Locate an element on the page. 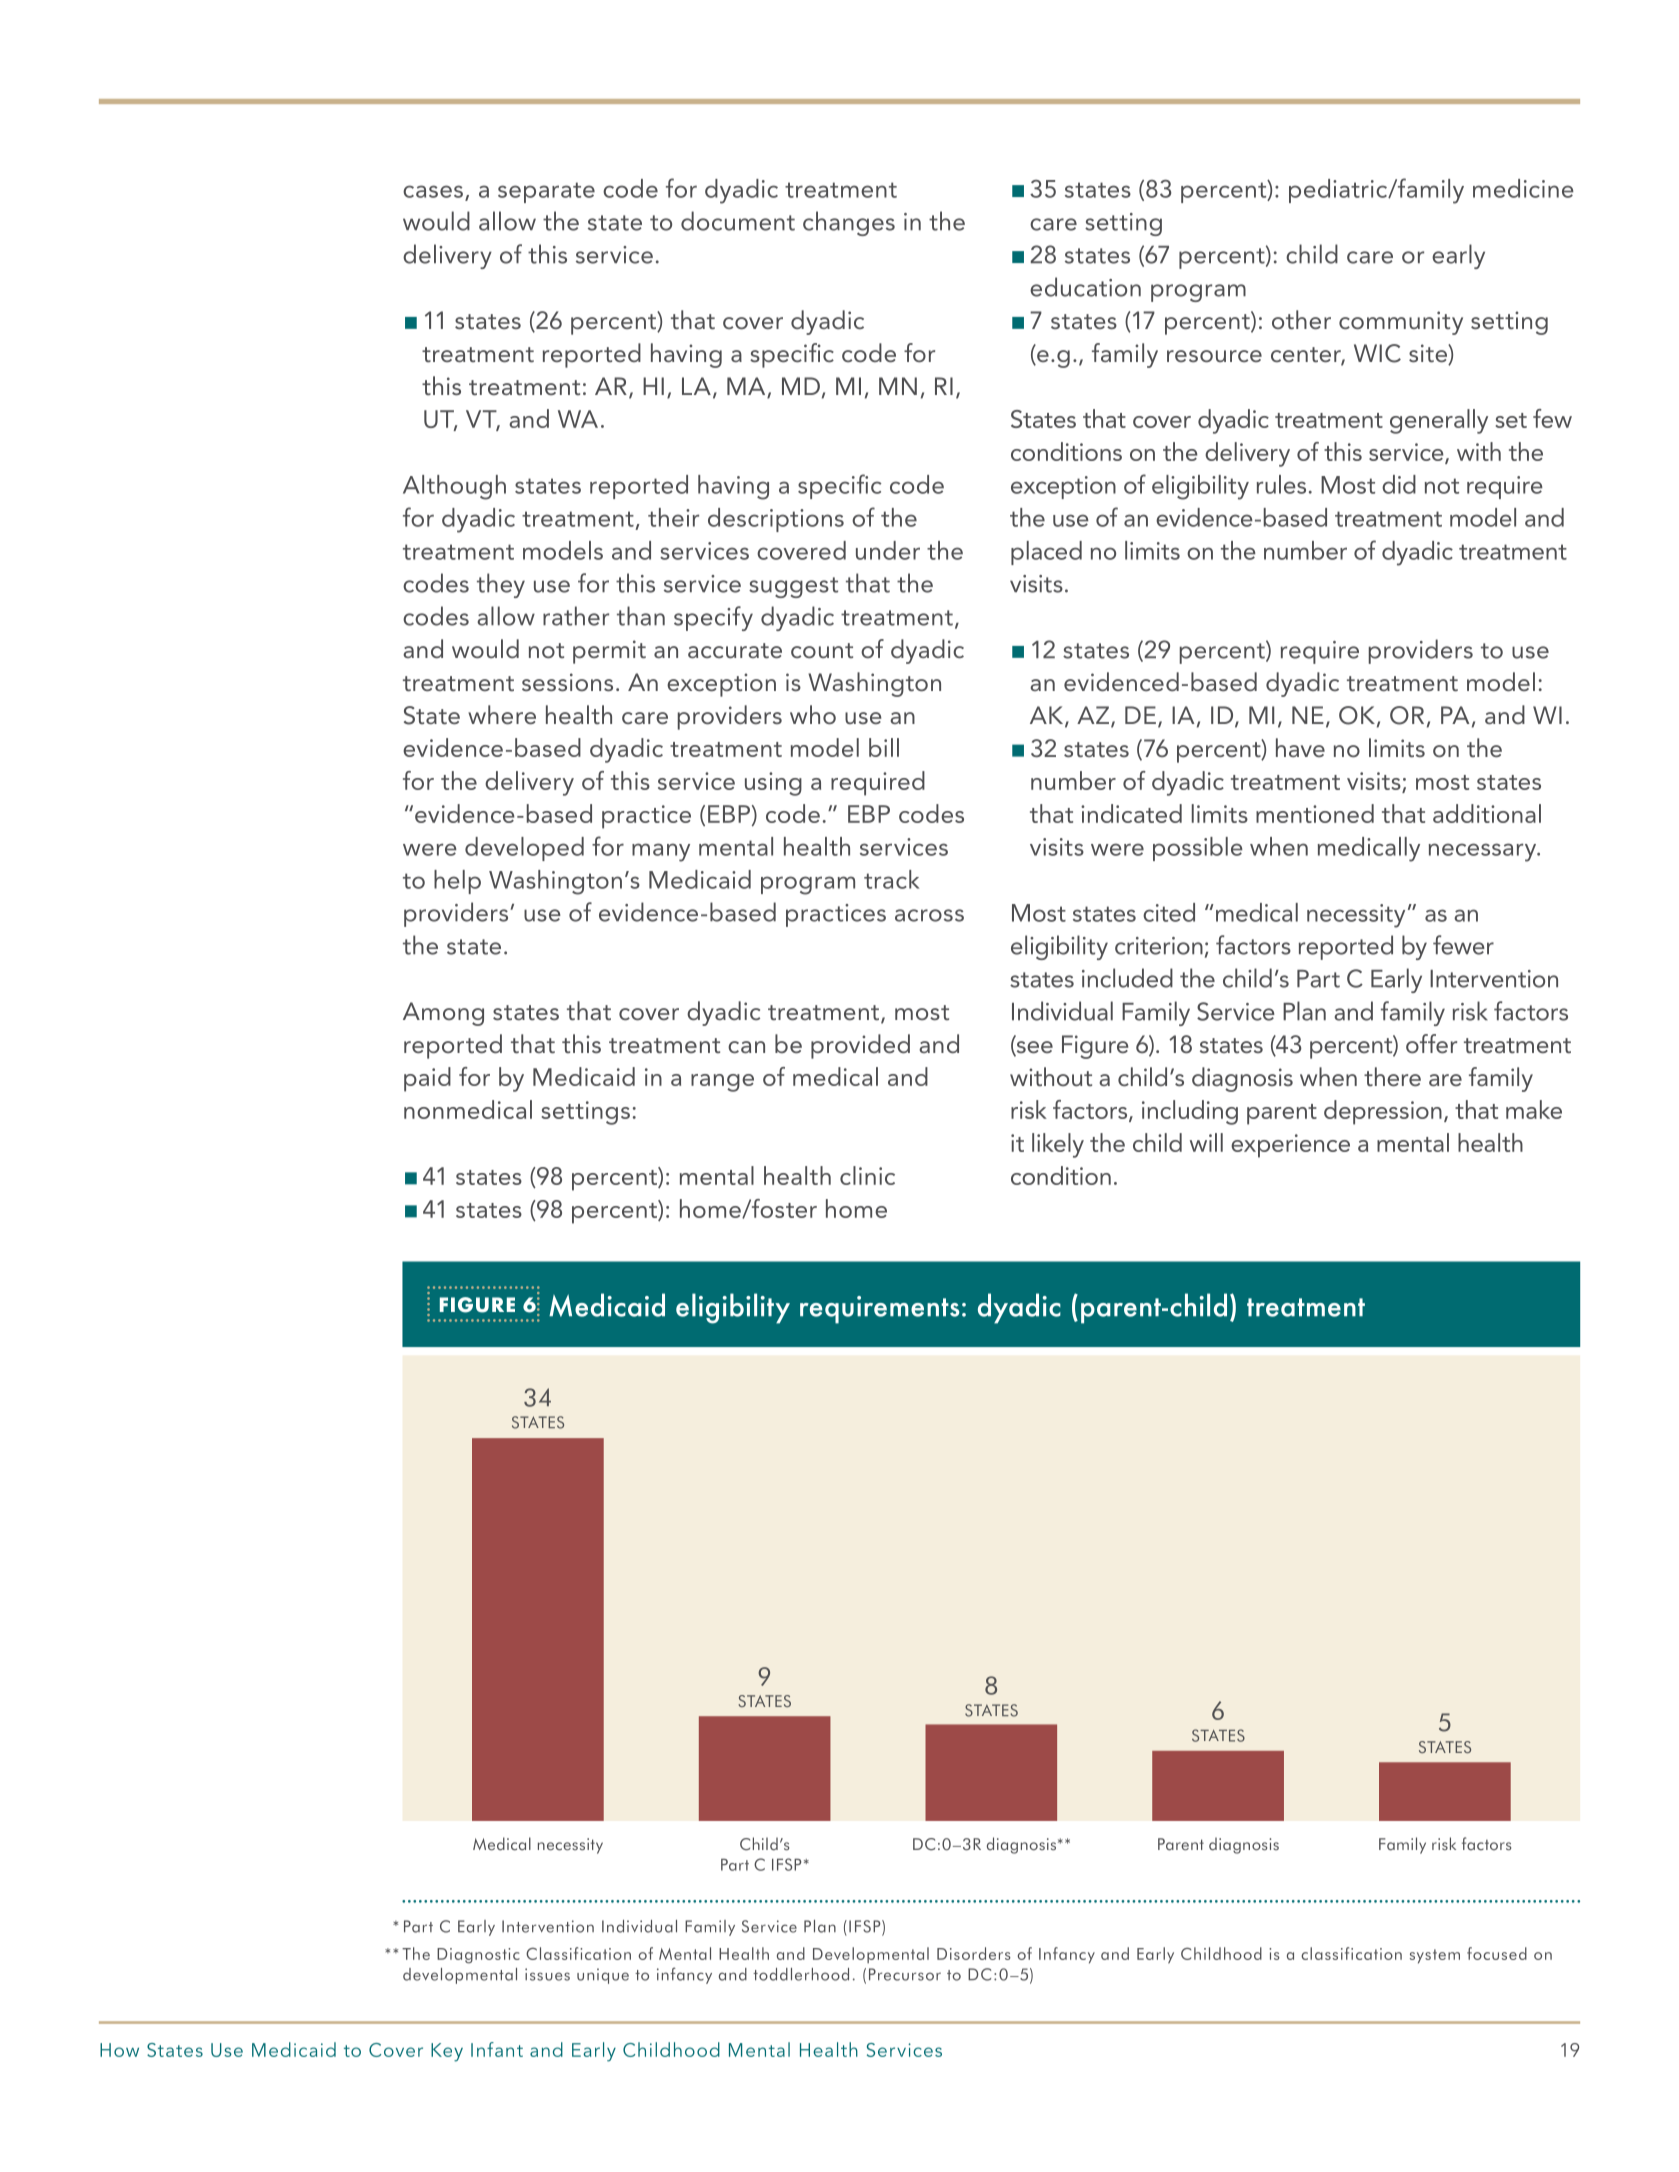 This document has height=2172, width=1679. help is located at coordinates (457, 882).
